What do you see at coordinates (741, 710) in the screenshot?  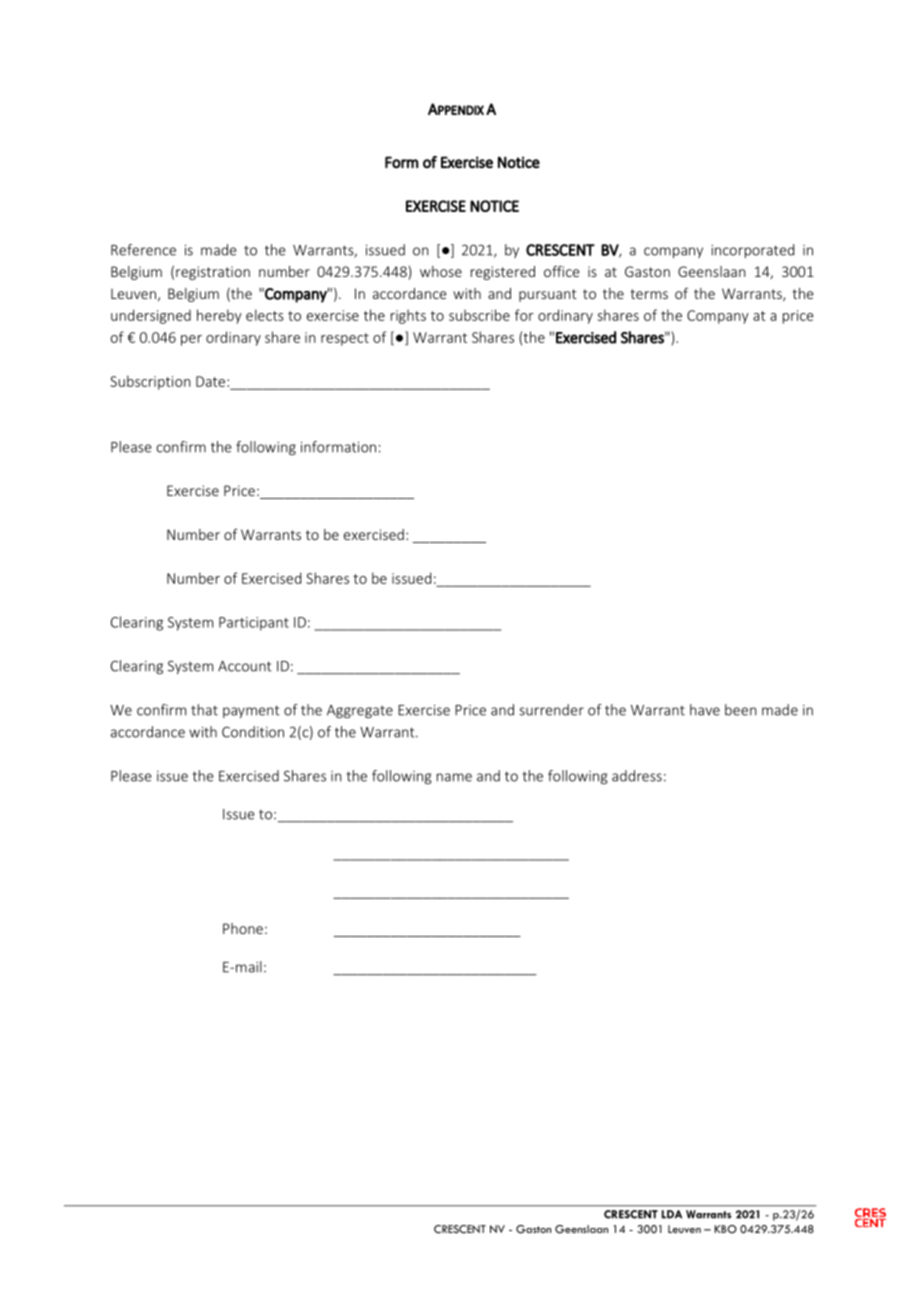 I see `been` at bounding box center [741, 710].
